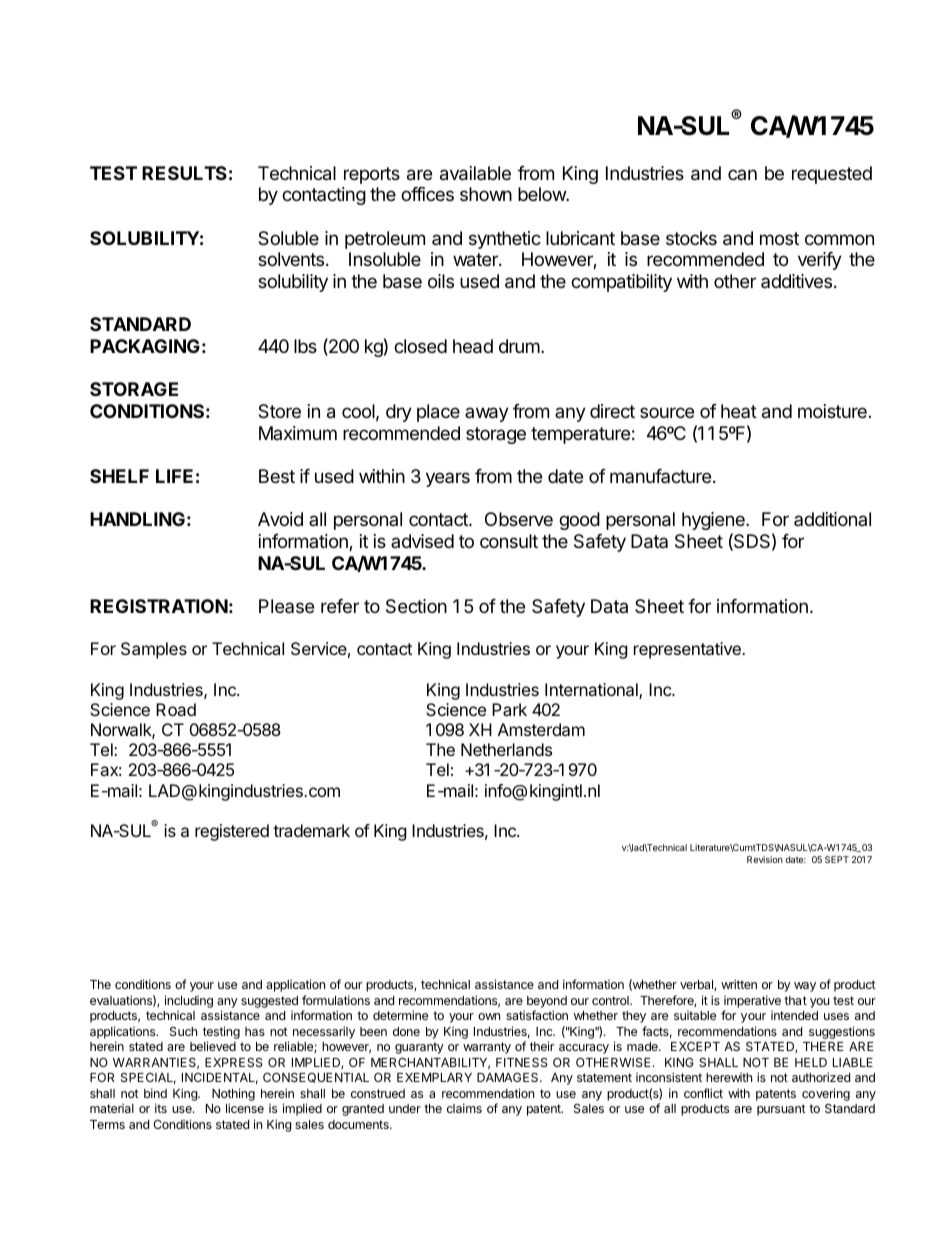  I want to click on Samples, so click(154, 650).
